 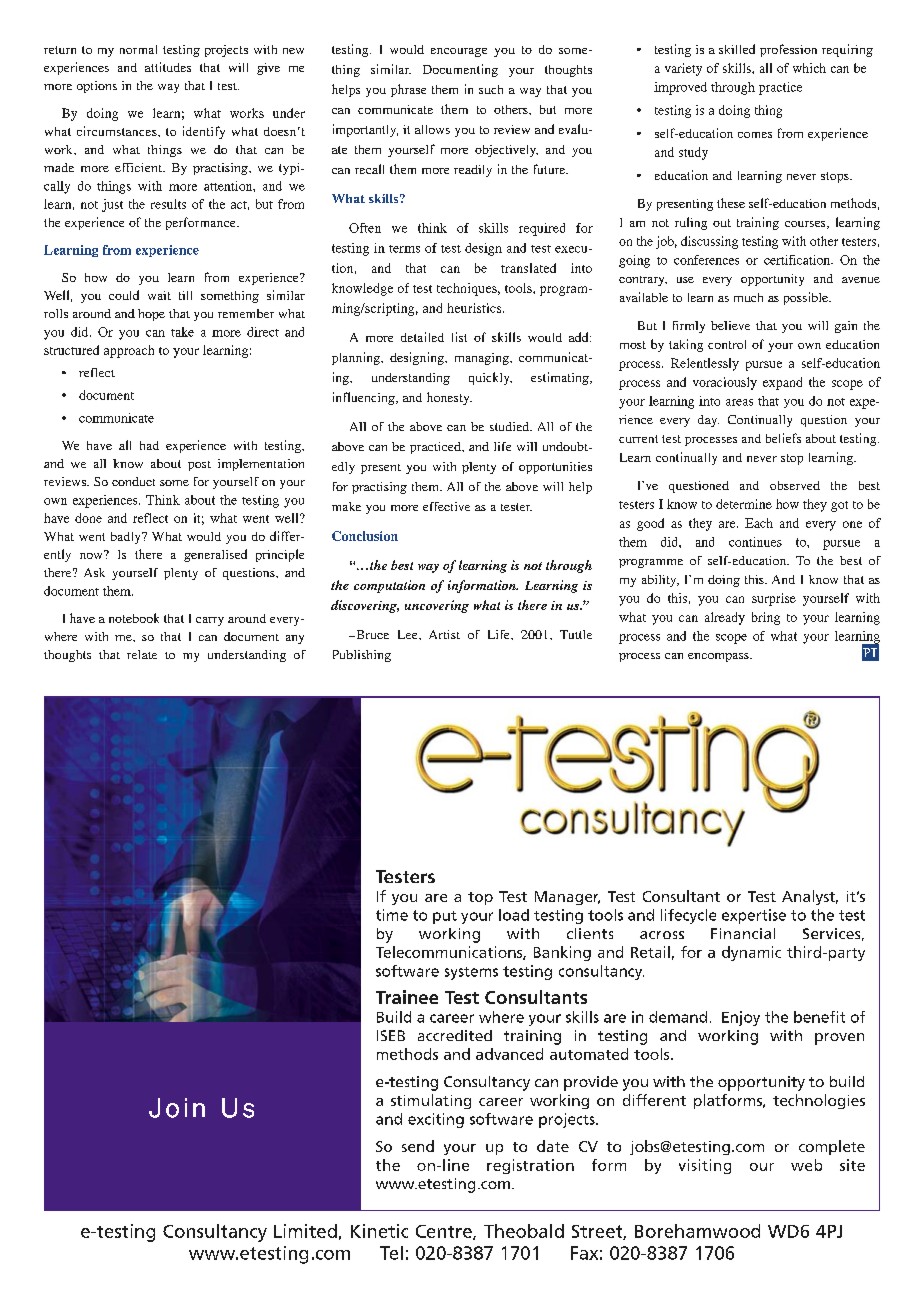 What do you see at coordinates (446, 506) in the screenshot?
I see `effective` at bounding box center [446, 506].
